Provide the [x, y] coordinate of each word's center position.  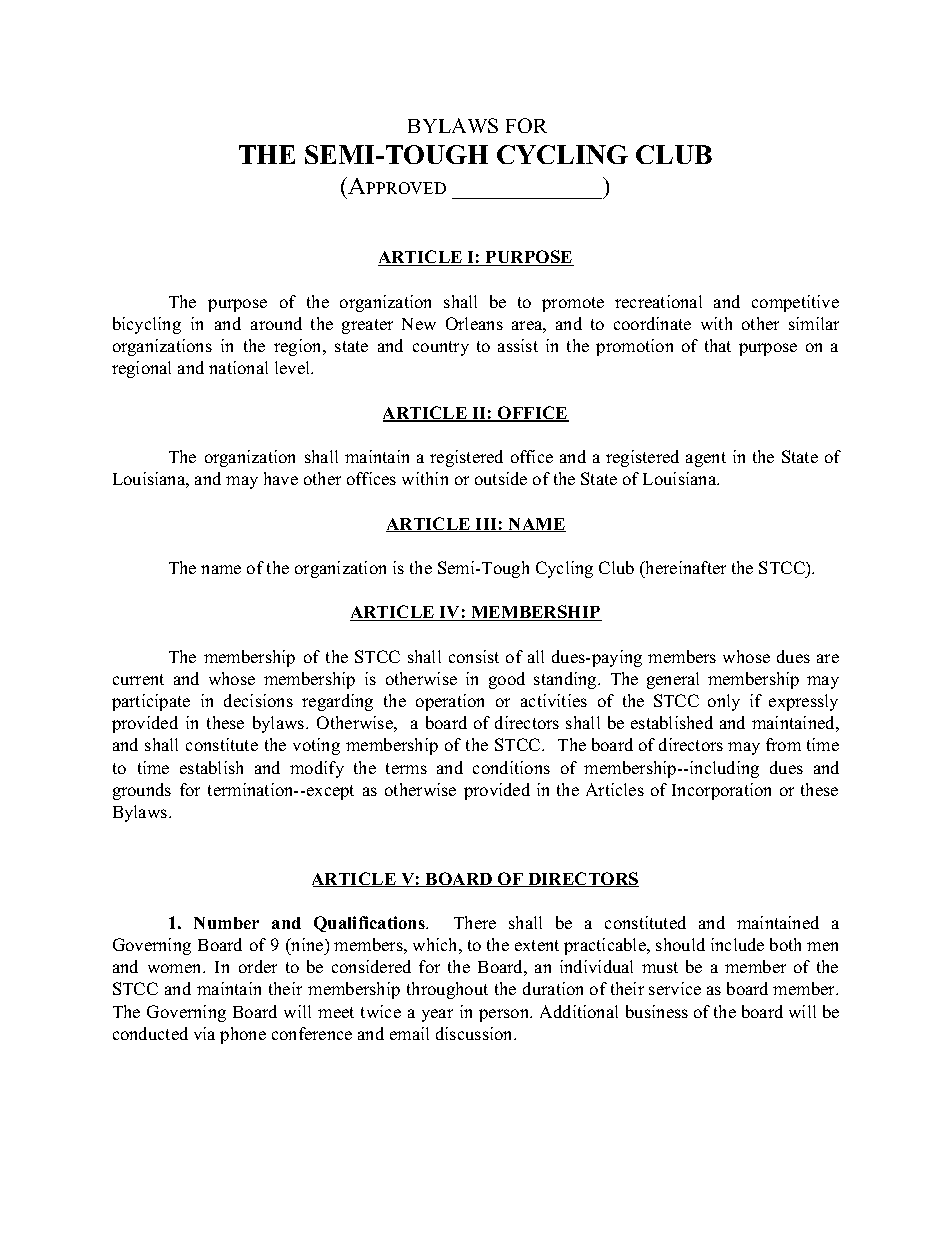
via [204, 1033]
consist [474, 656]
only [724, 702]
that [718, 345]
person [505, 1015]
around [276, 323]
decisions [258, 700]
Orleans [474, 323]
